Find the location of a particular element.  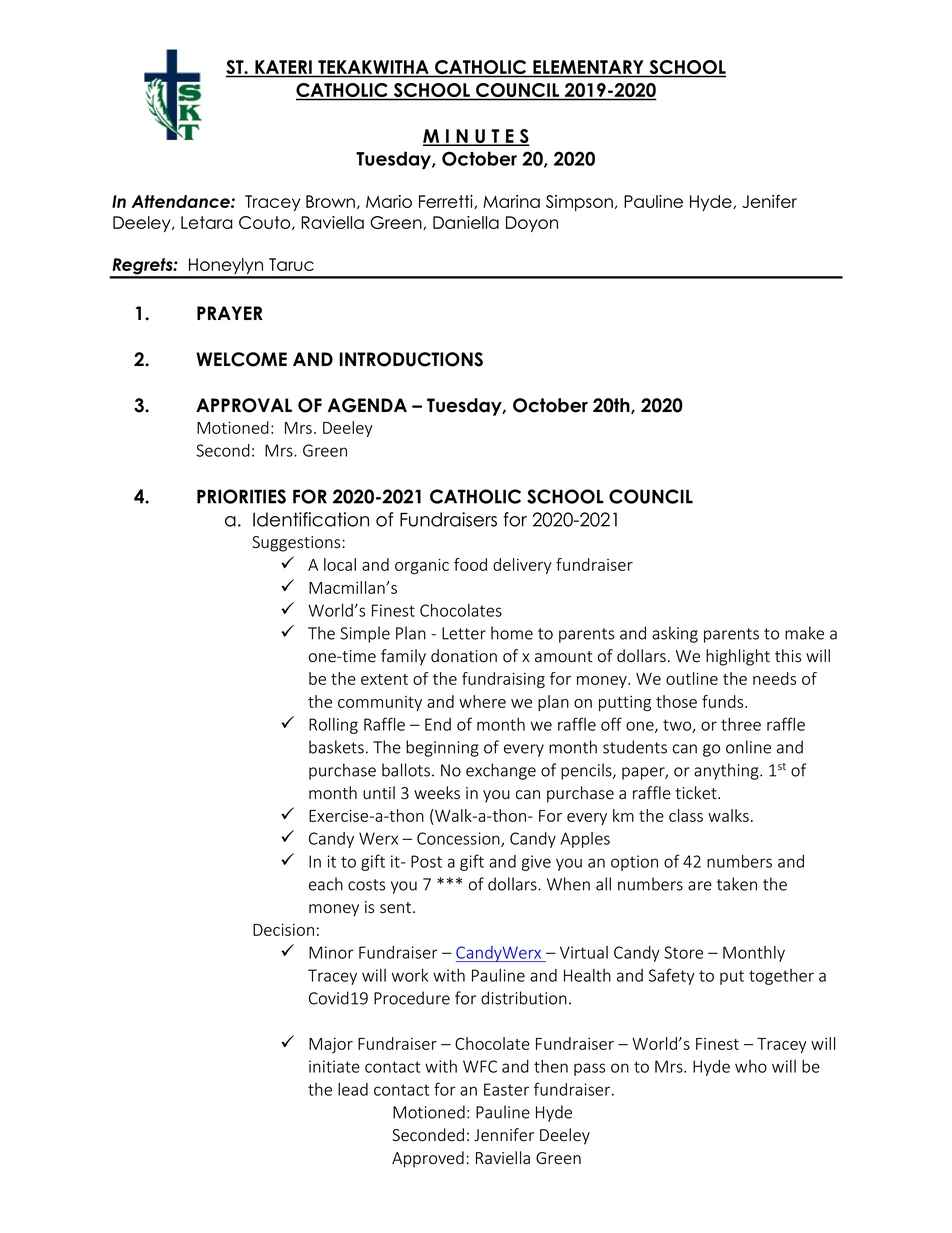

Jennifer is located at coordinates (504, 1135).
